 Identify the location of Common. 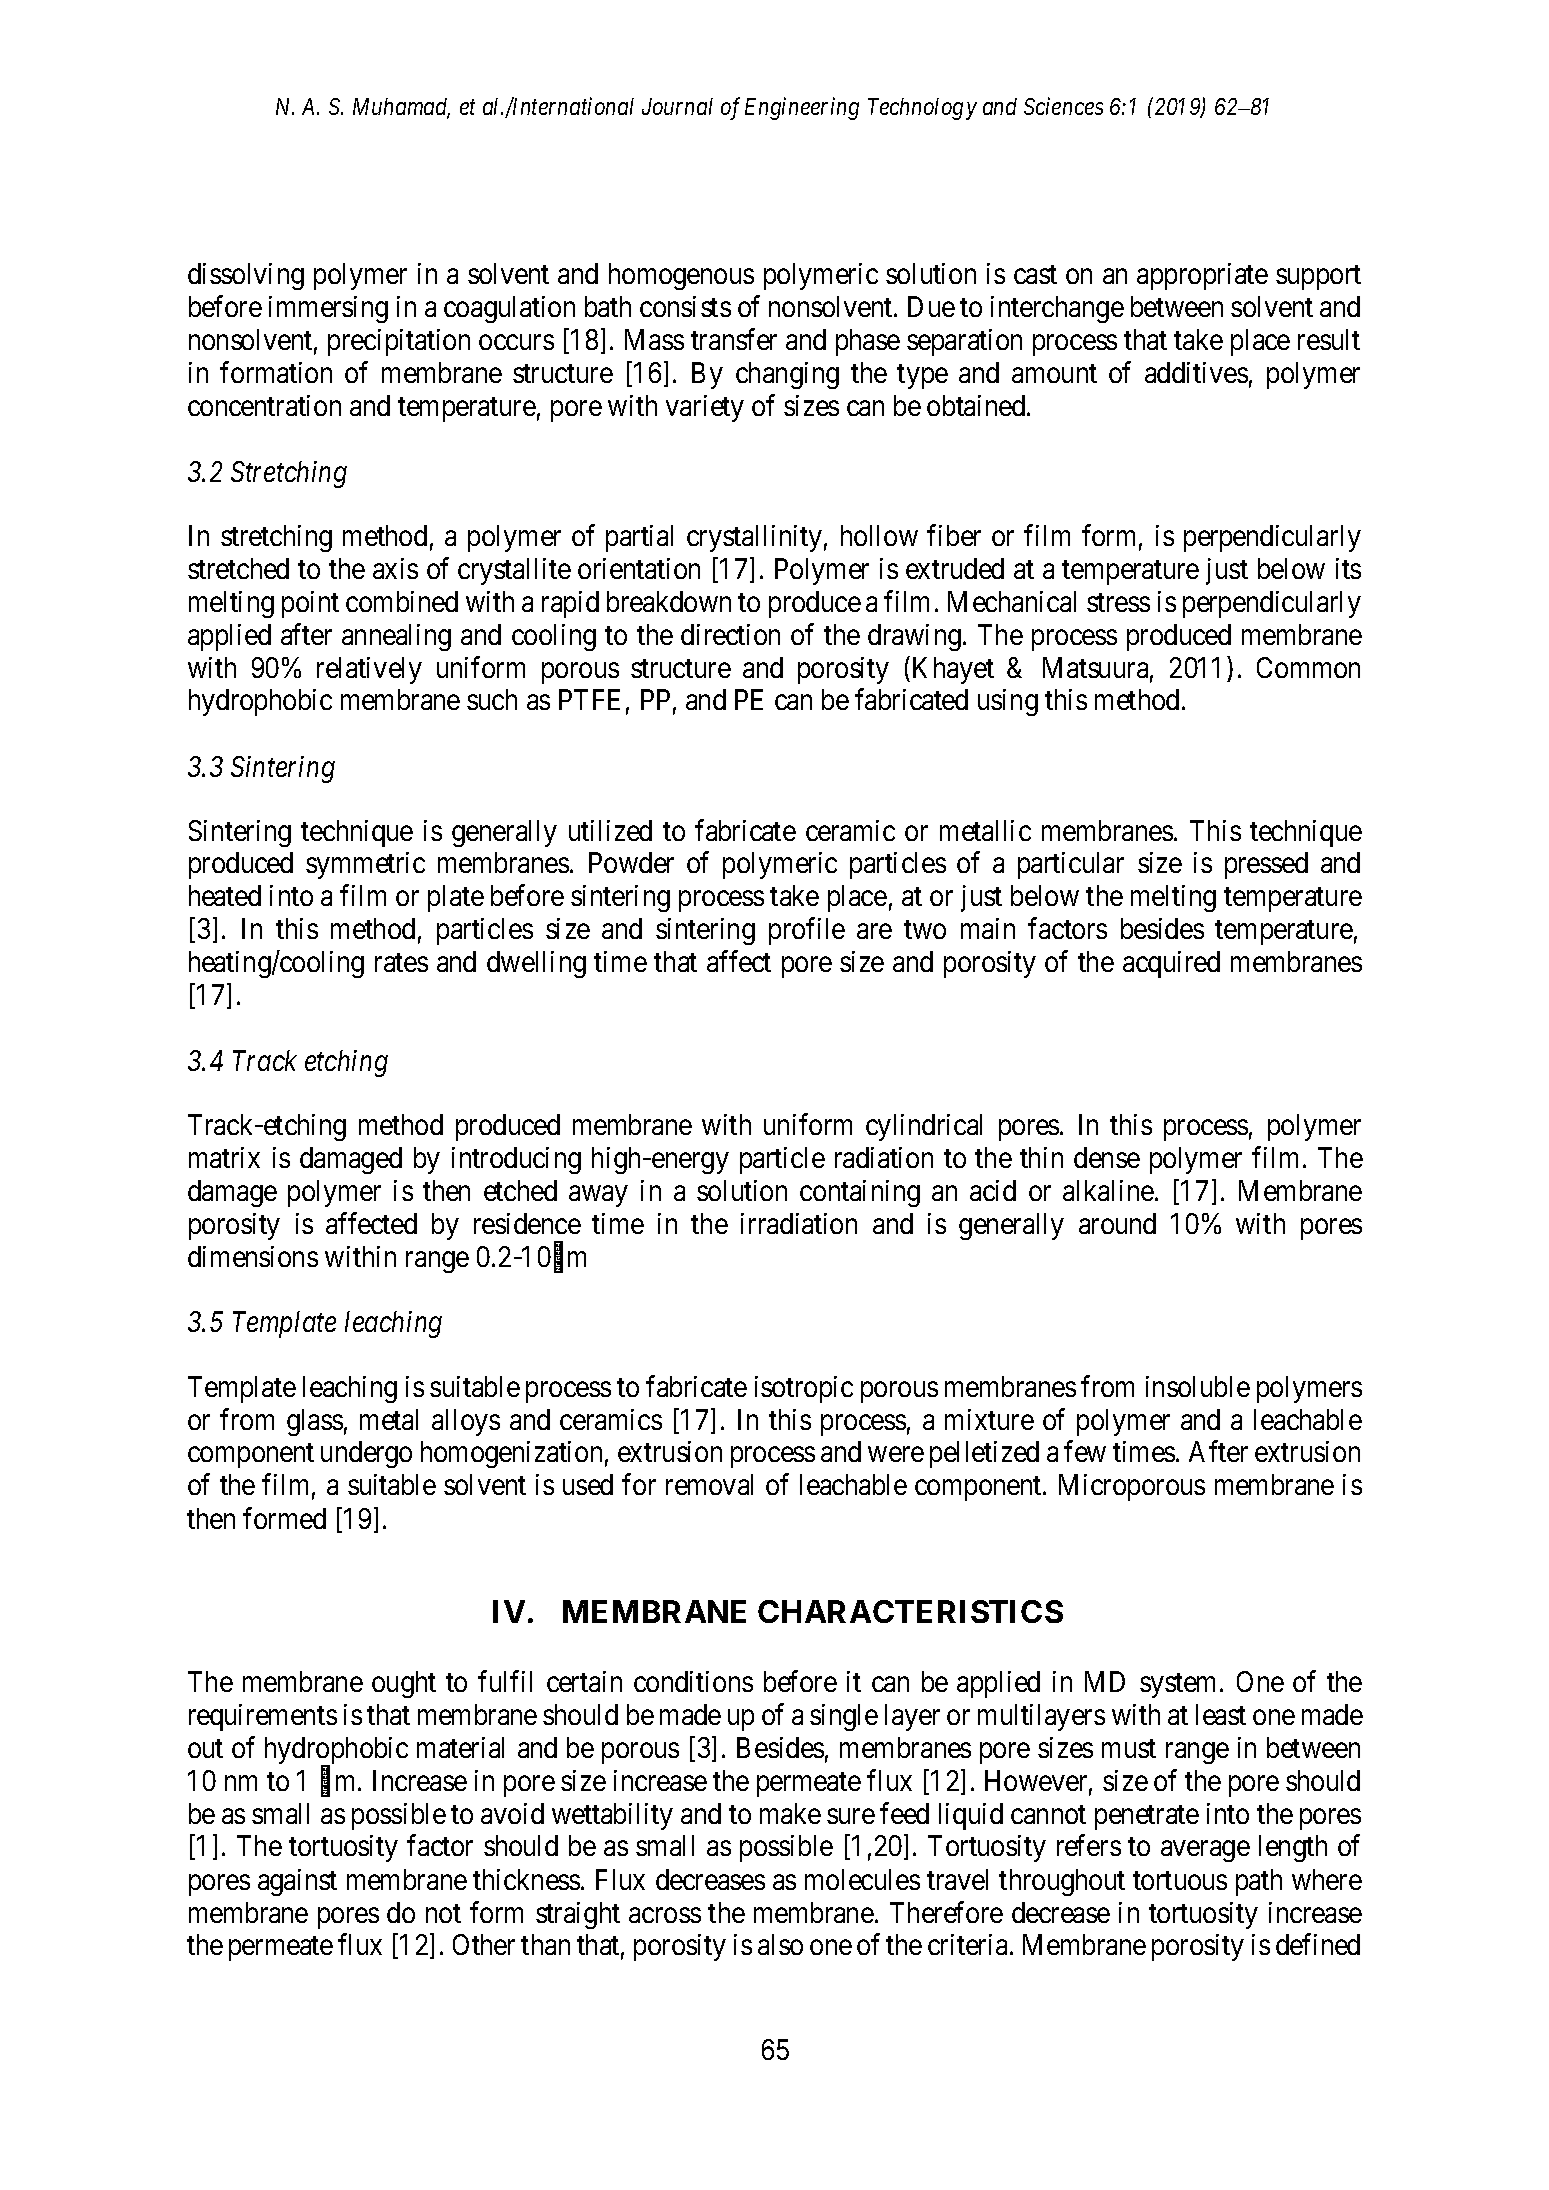
(1308, 667).
